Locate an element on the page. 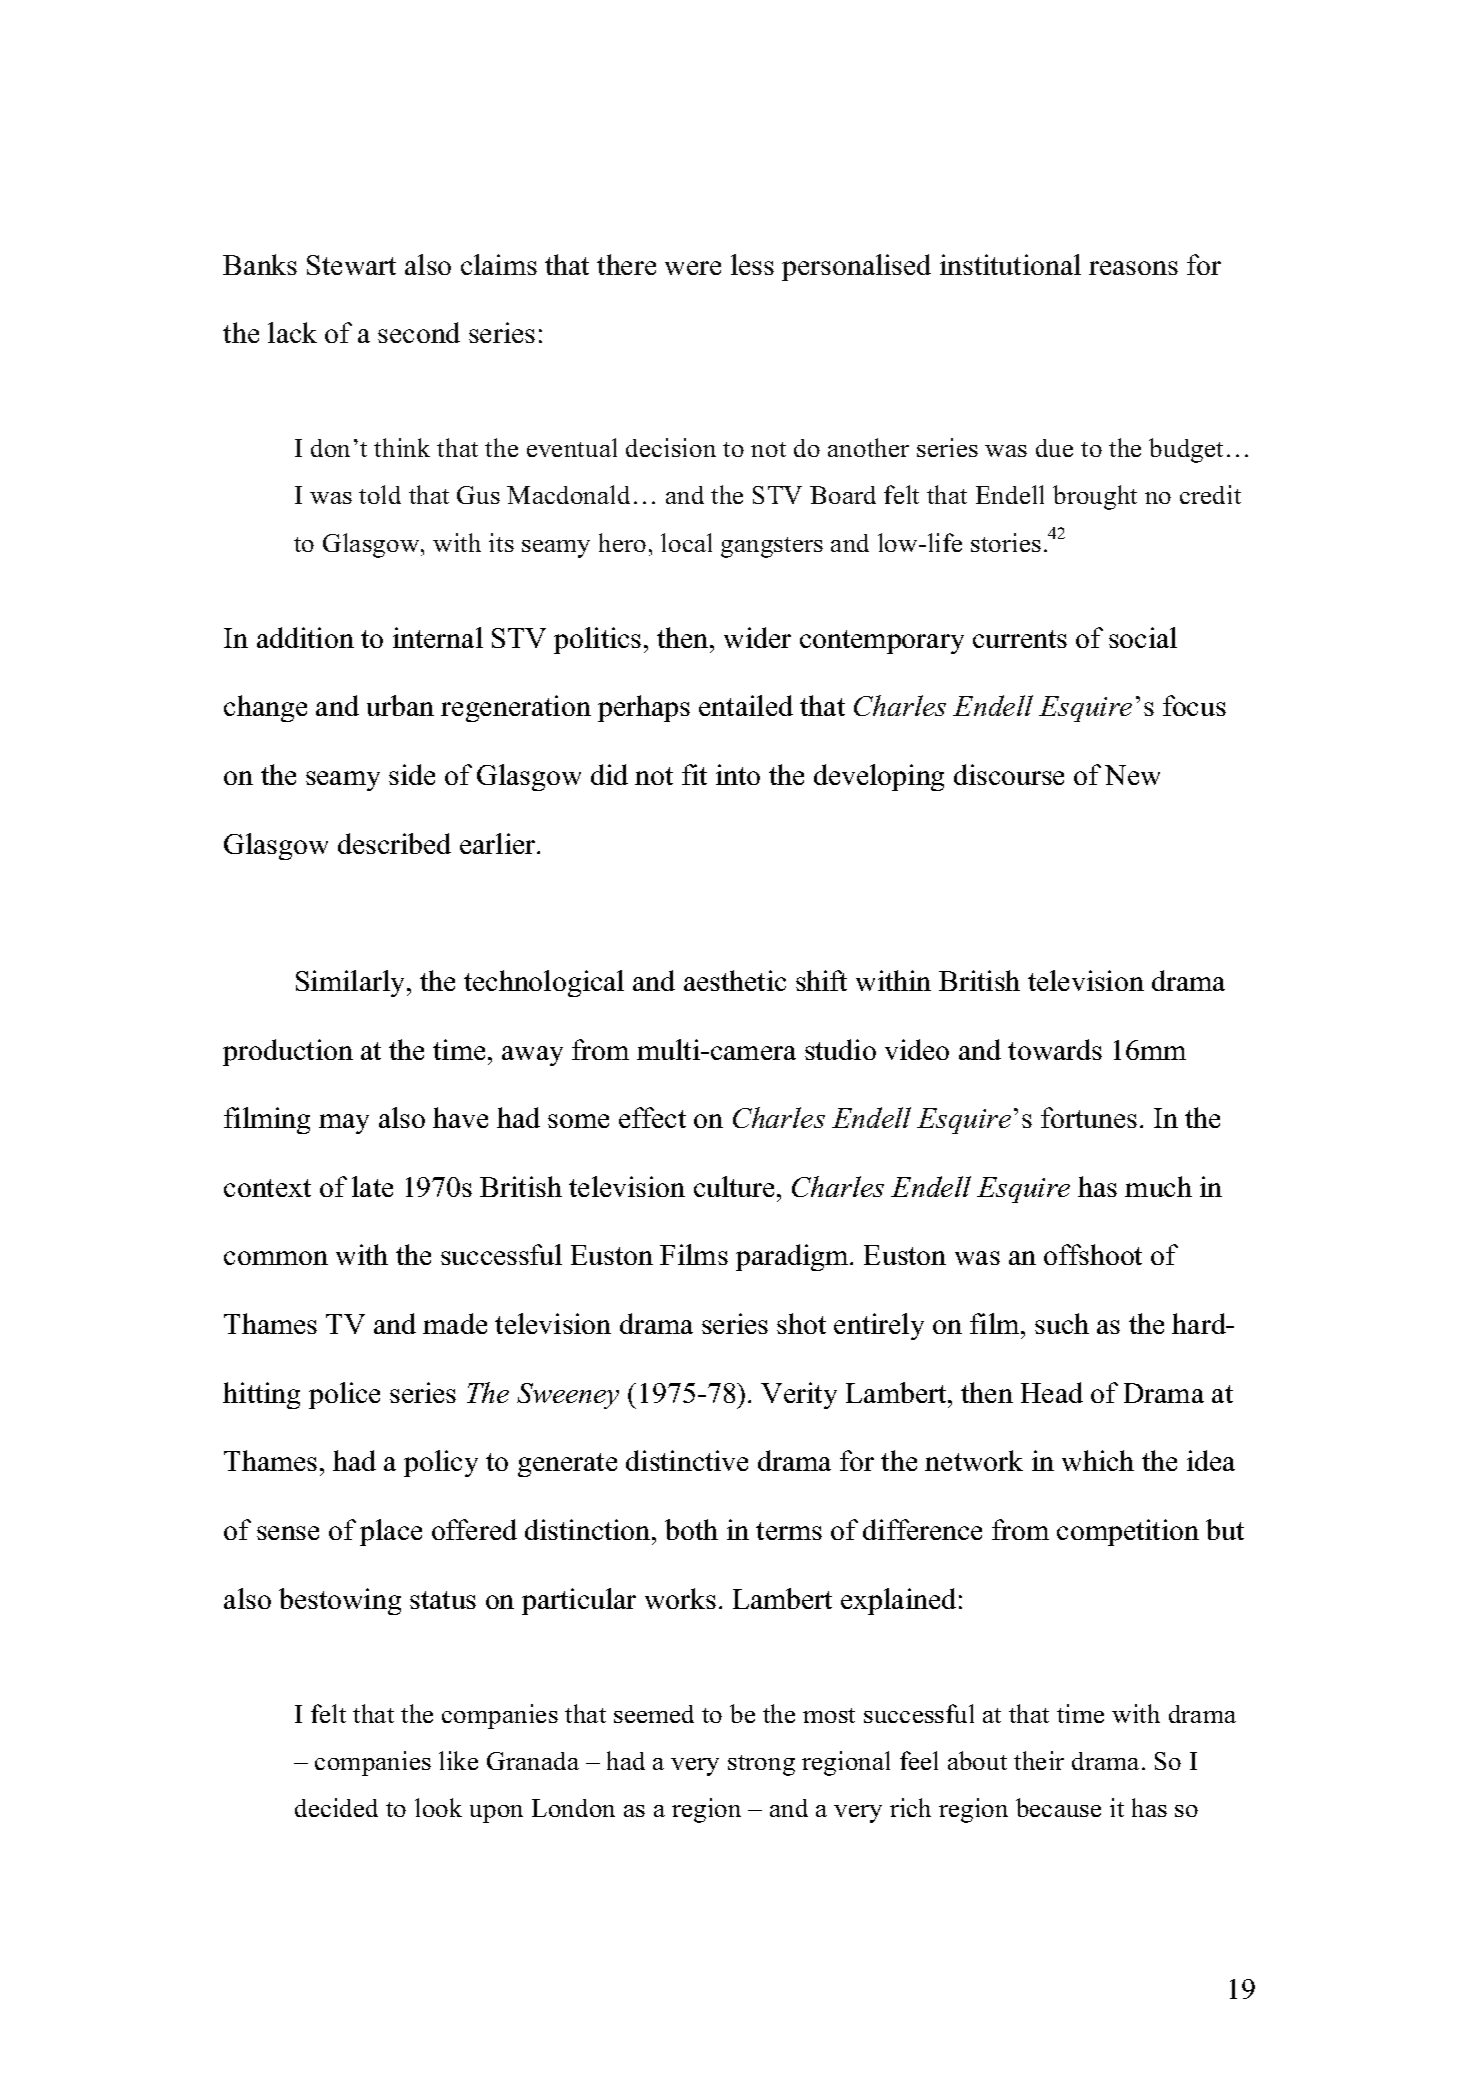 The image size is (1480, 2094). less is located at coordinates (752, 264).
